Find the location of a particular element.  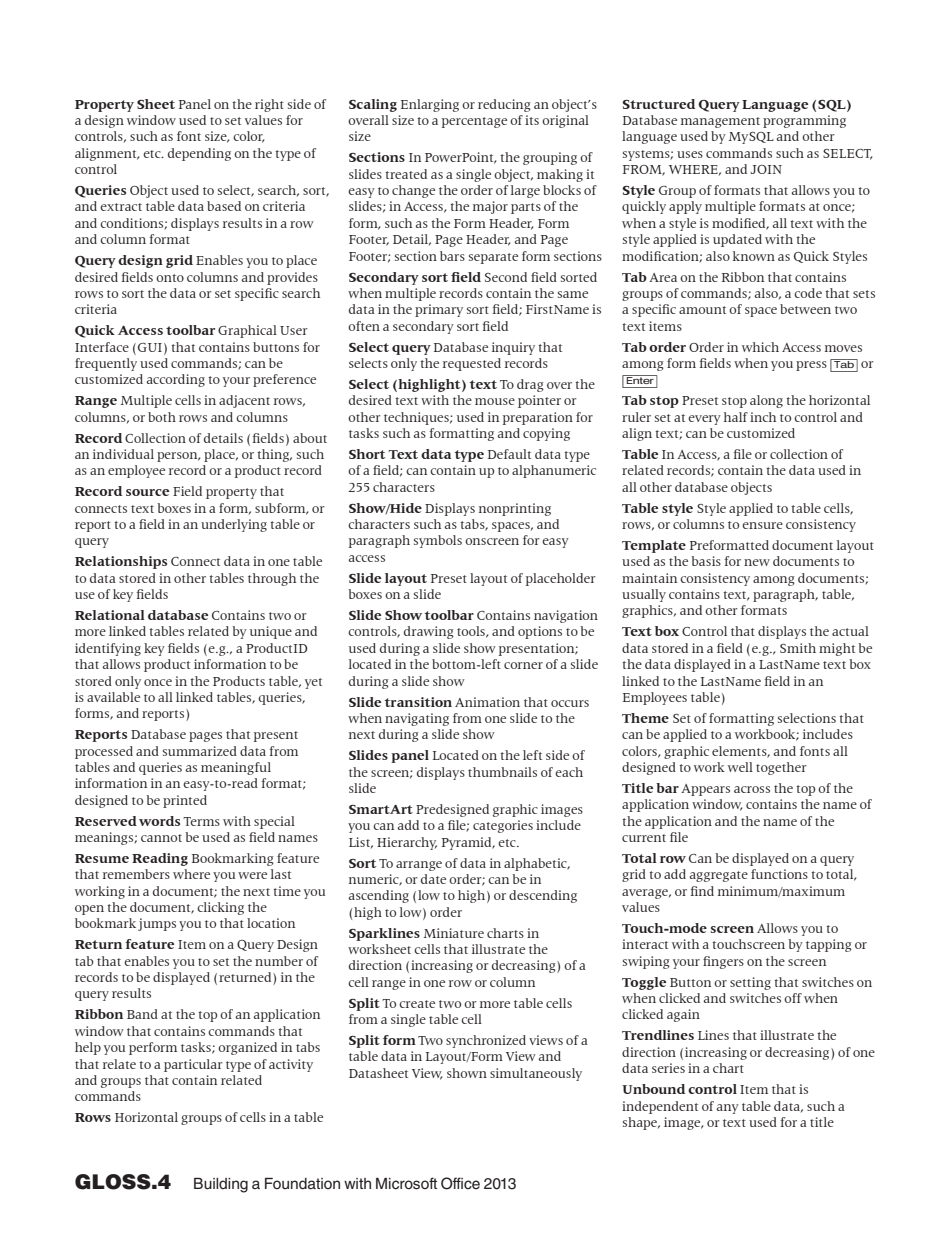

depending is located at coordinates (199, 154).
